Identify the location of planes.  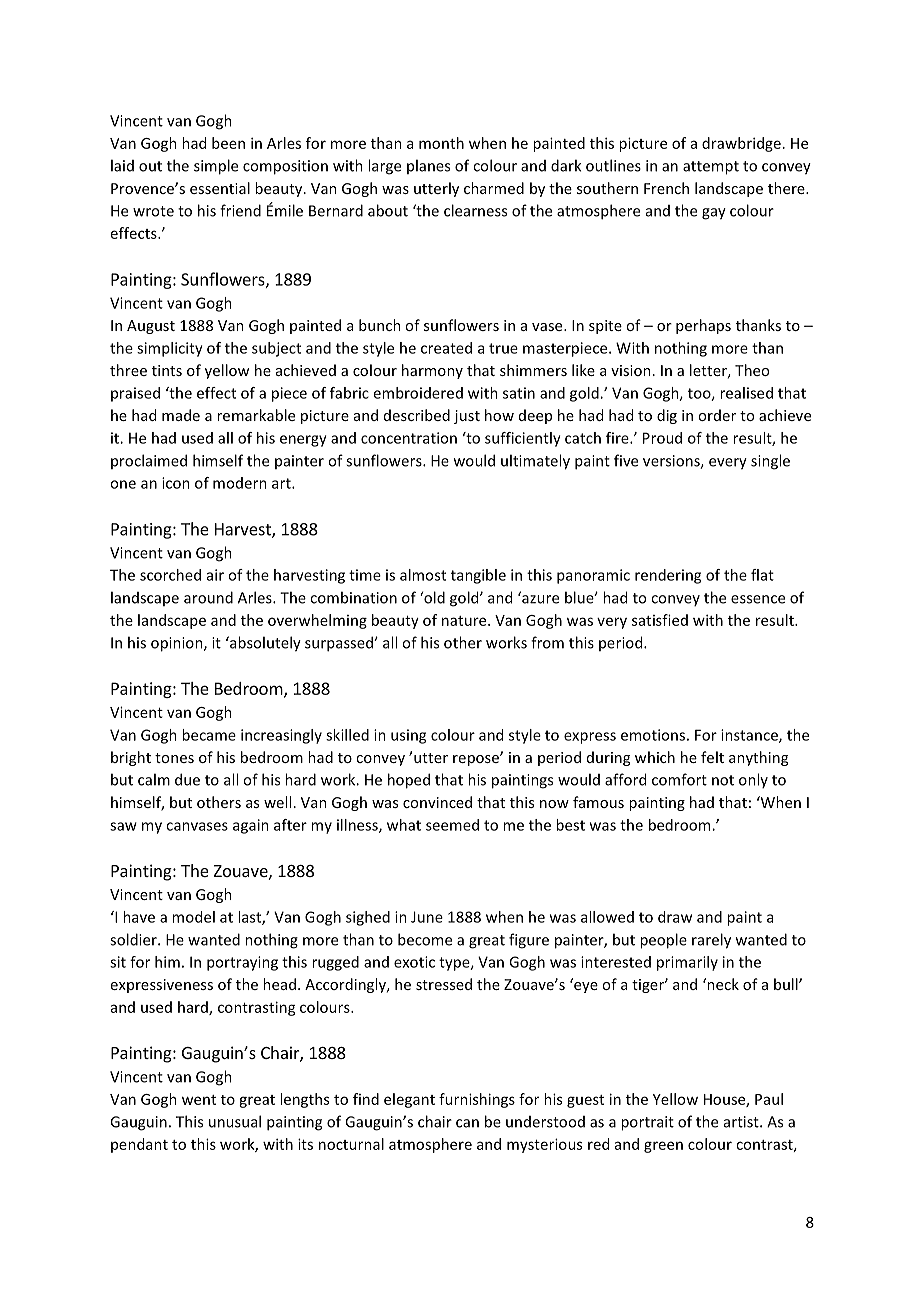
(428, 166).
